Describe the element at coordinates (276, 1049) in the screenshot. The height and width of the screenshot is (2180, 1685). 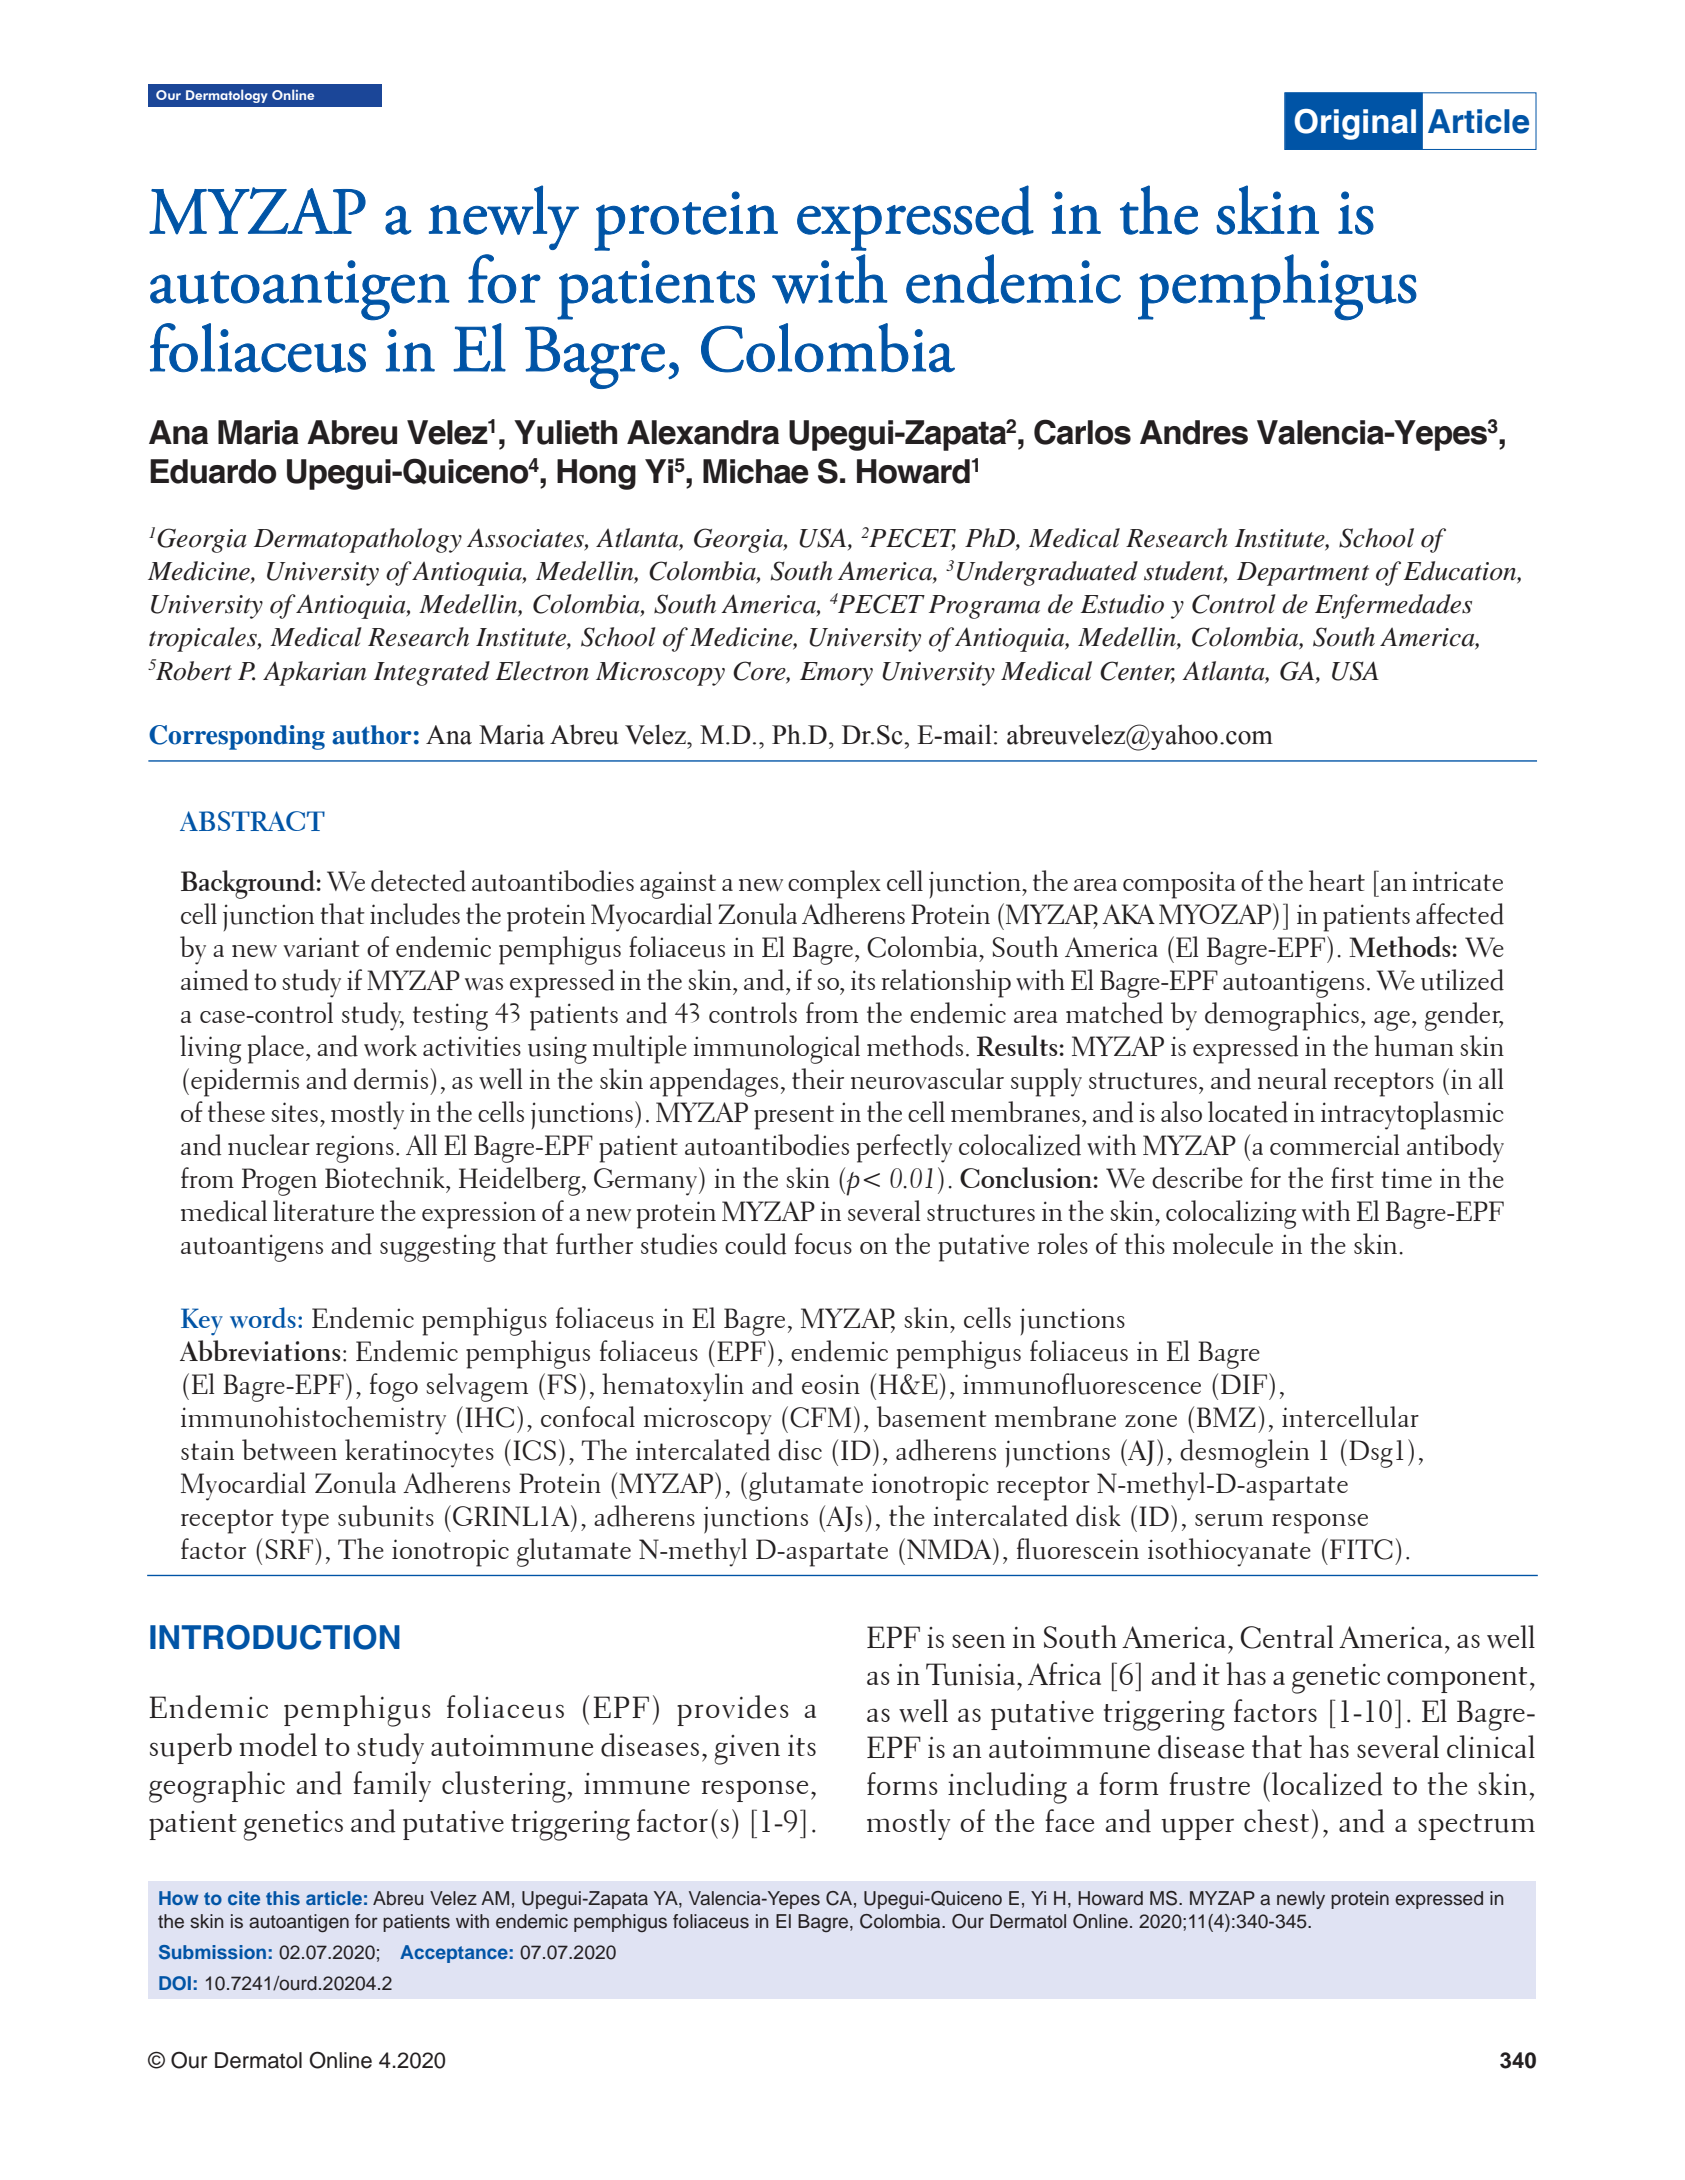
I see `place` at that location.
